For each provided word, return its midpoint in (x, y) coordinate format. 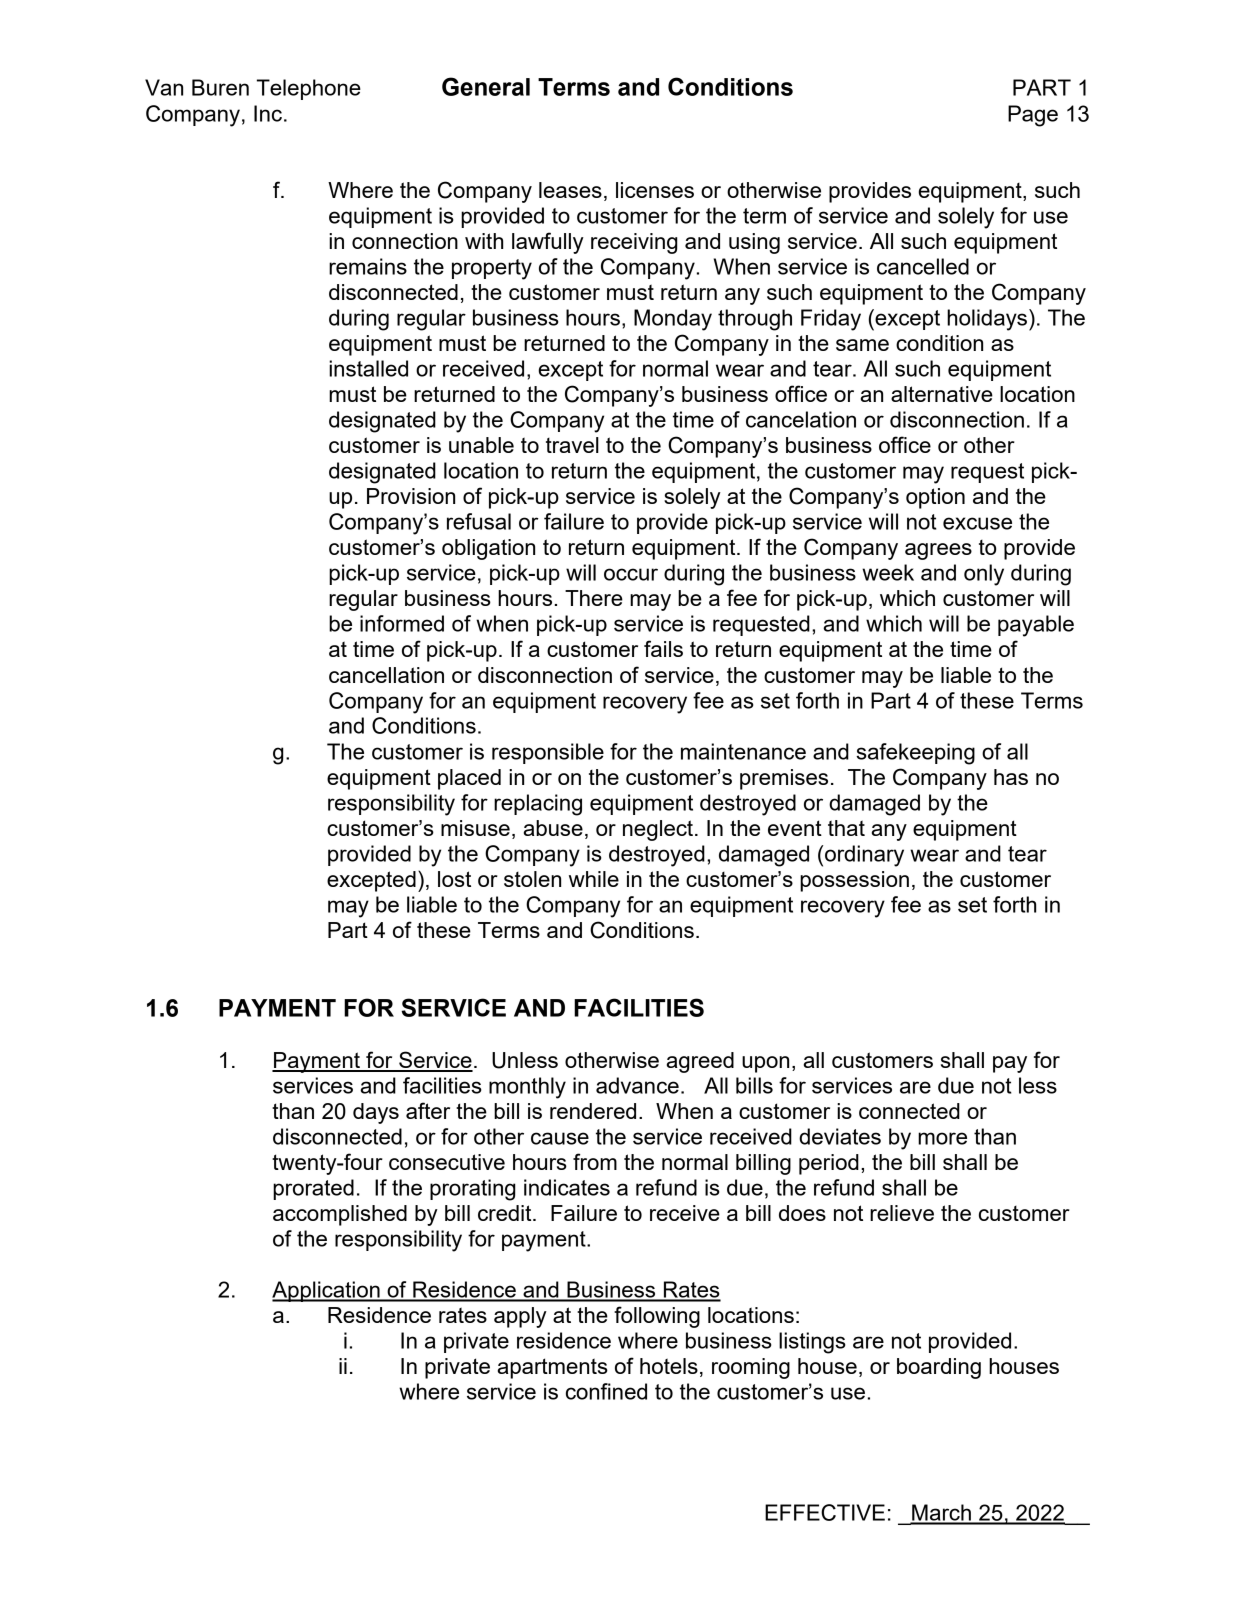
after (428, 1110)
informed (402, 623)
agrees (938, 551)
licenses (655, 190)
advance (637, 1085)
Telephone (309, 89)
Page (1033, 116)
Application (327, 1291)
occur (631, 574)
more (942, 1138)
